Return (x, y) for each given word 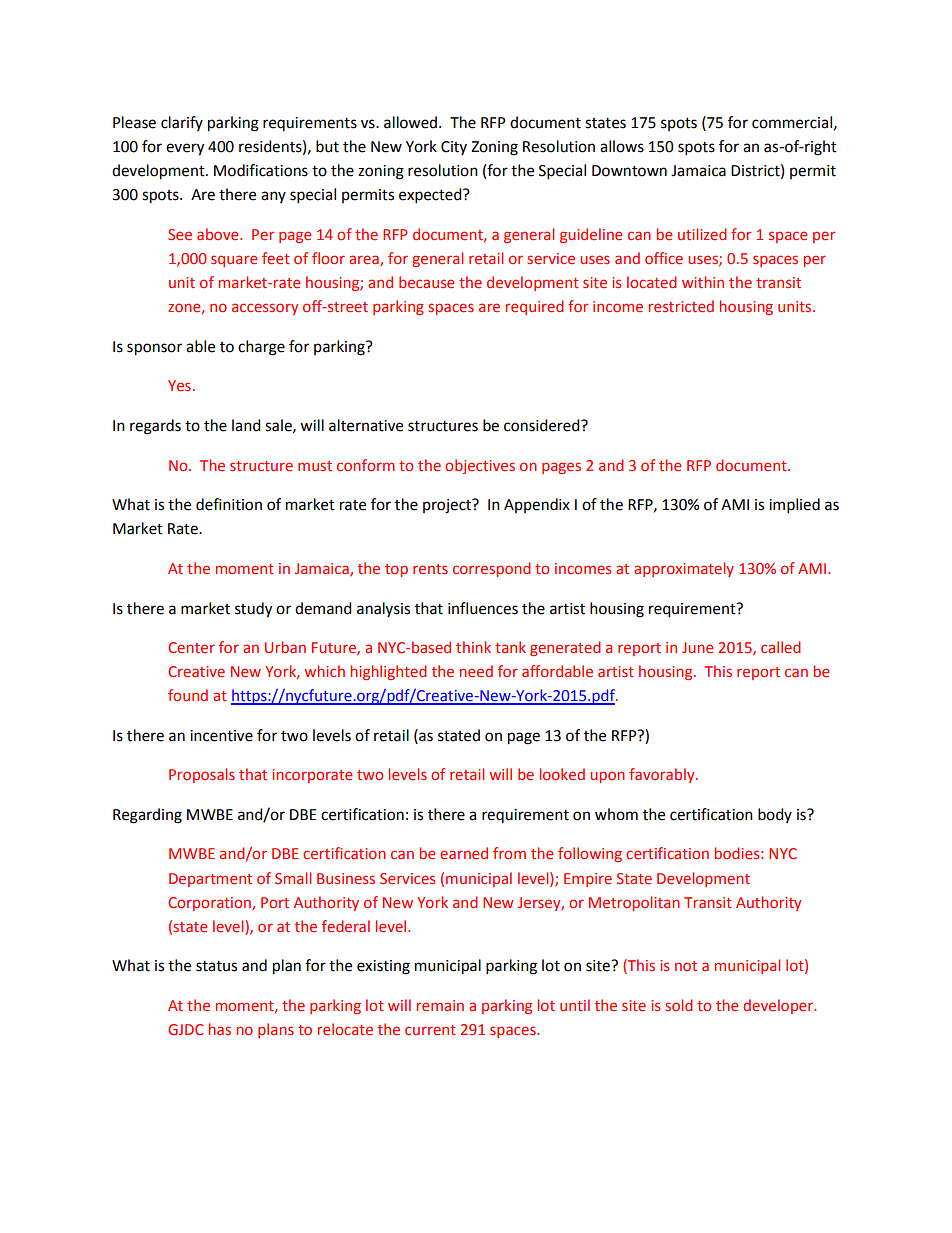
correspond (492, 569)
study (253, 610)
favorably (663, 775)
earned (464, 853)
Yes (179, 385)
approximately (684, 569)
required (535, 307)
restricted (681, 306)
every (185, 149)
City (454, 148)
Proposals (202, 775)
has (220, 1029)
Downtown (629, 171)
